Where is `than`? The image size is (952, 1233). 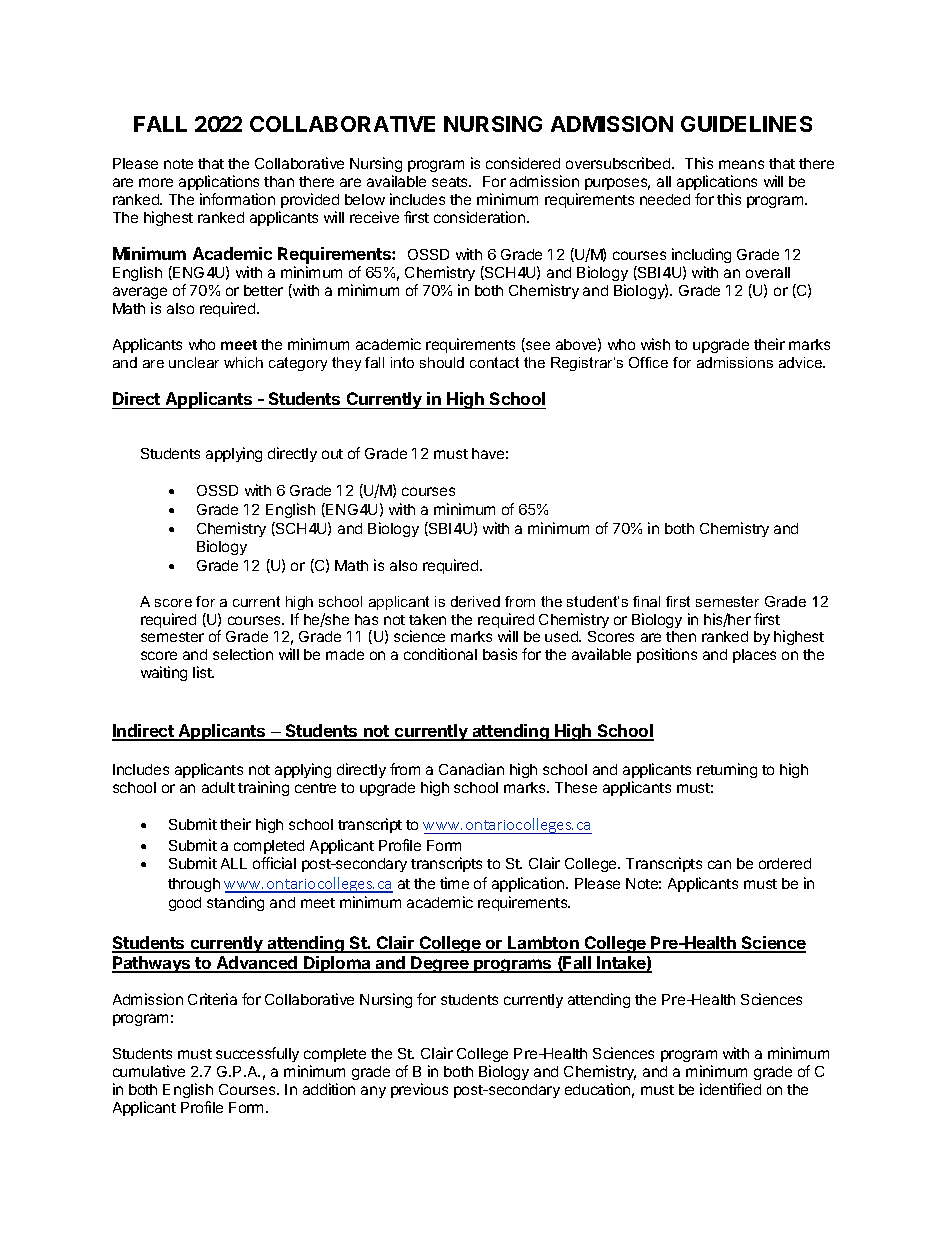 than is located at coordinates (279, 181).
